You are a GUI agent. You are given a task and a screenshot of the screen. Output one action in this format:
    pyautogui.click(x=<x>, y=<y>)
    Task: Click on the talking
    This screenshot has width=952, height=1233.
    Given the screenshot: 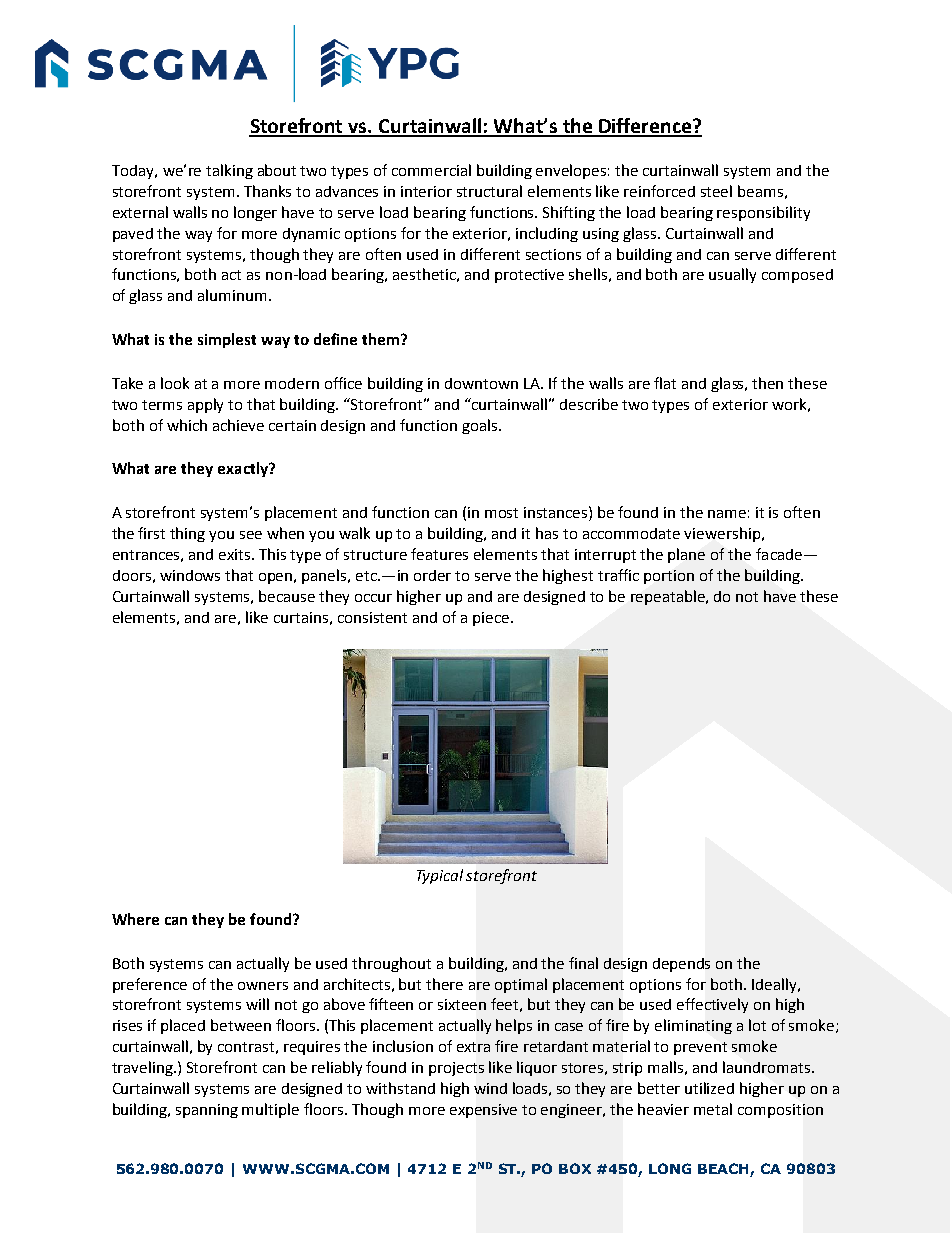 What is the action you would take?
    pyautogui.click(x=229, y=171)
